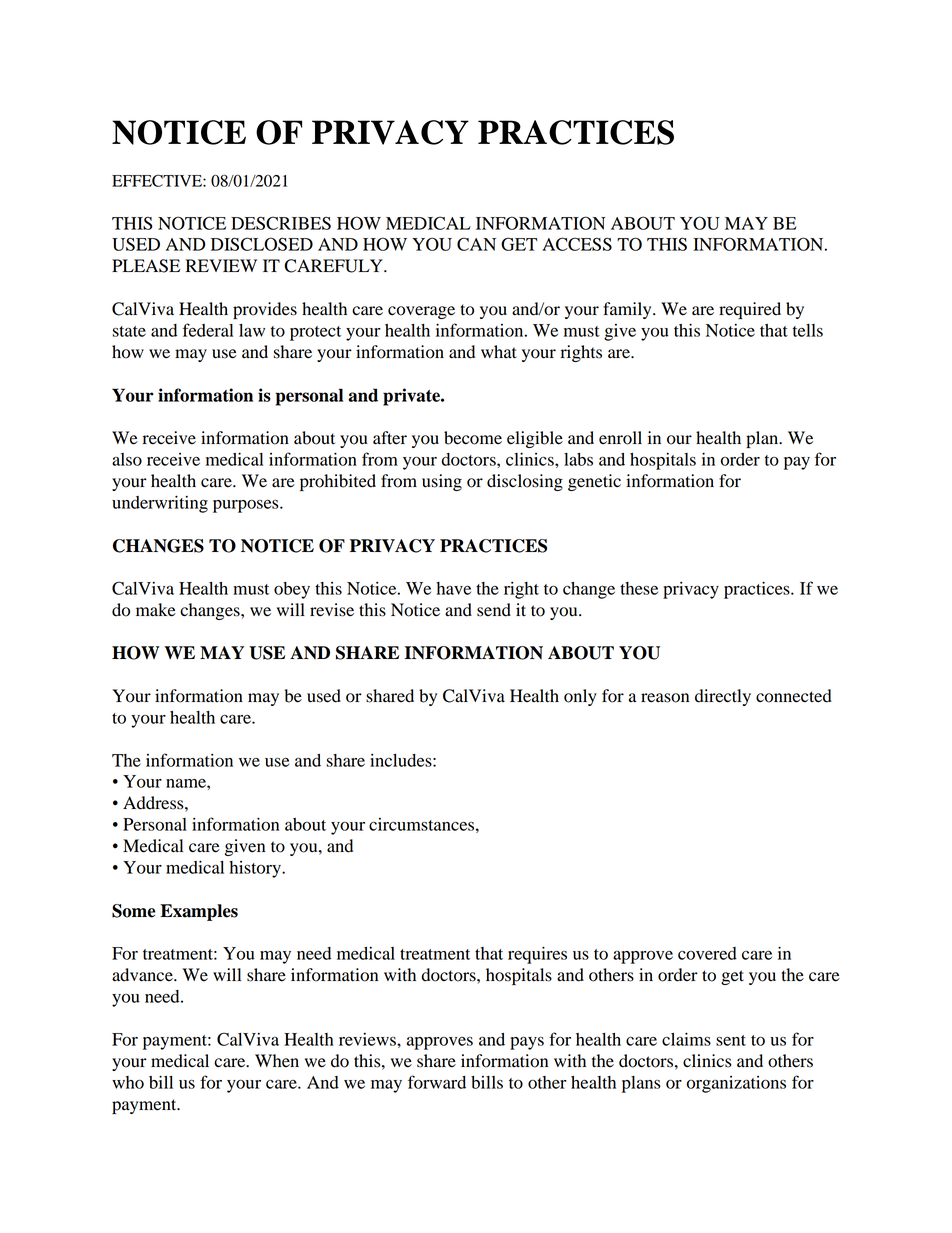 This page has width=952, height=1233. Describe the element at coordinates (476, 244) in the page. I see `CAN` at that location.
